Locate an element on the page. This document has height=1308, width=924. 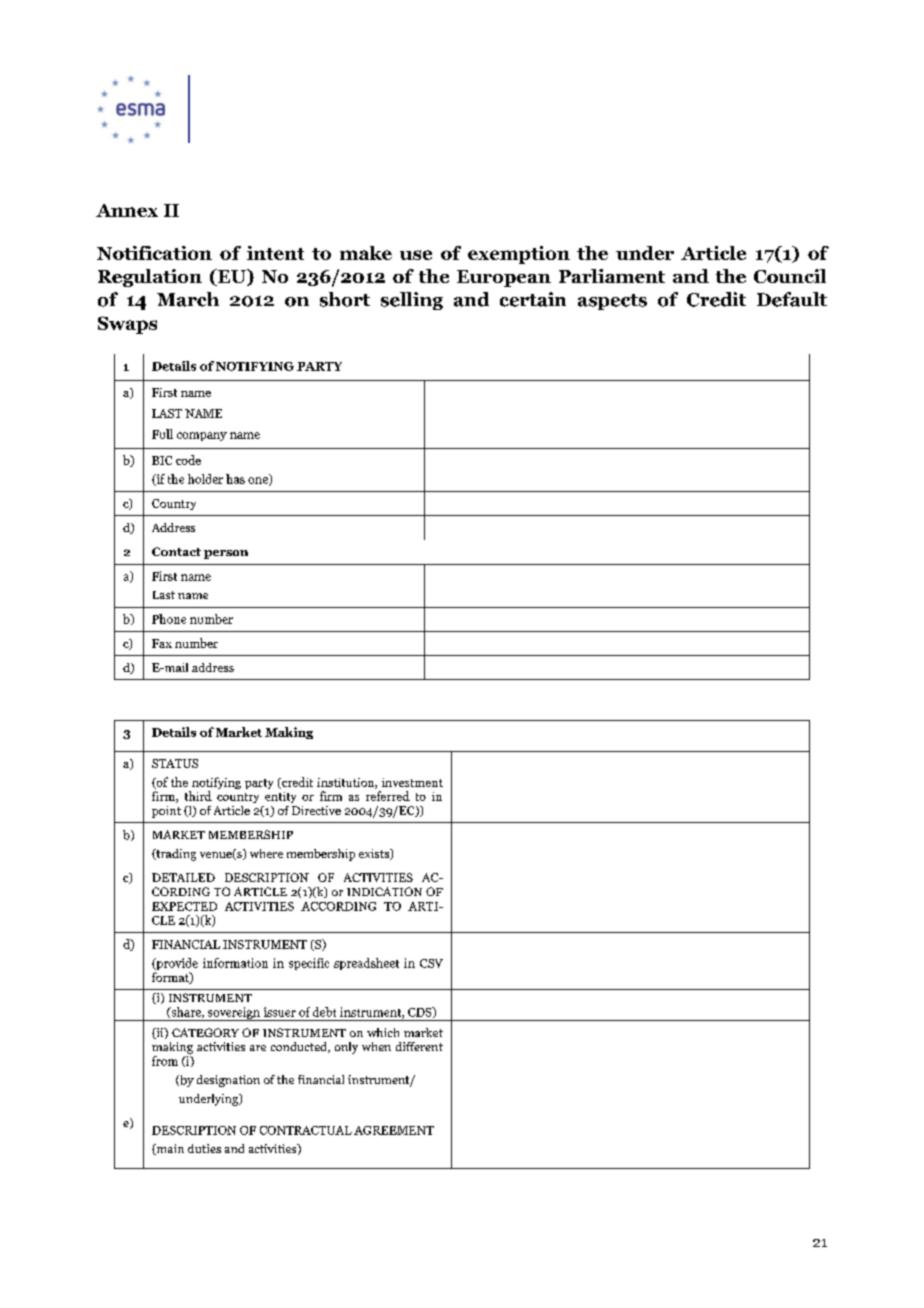
investment is located at coordinates (412, 782).
